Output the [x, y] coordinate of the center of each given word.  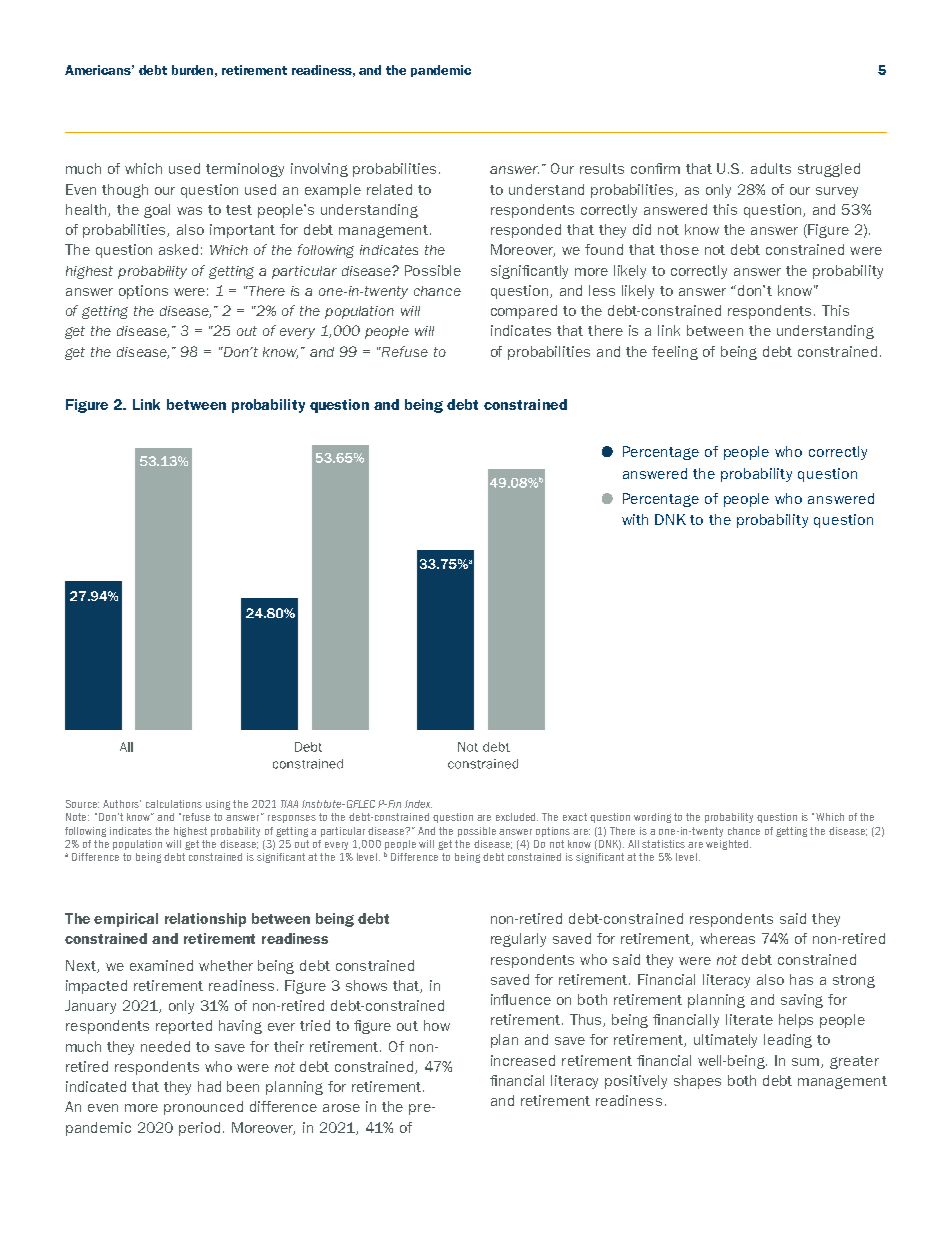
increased [523, 1060]
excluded [517, 817]
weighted [728, 845]
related [389, 189]
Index [418, 804]
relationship [205, 920]
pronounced [203, 1108]
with [635, 519]
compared [524, 312]
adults [771, 168]
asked [178, 249]
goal [157, 211]
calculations [174, 804]
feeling [675, 353]
